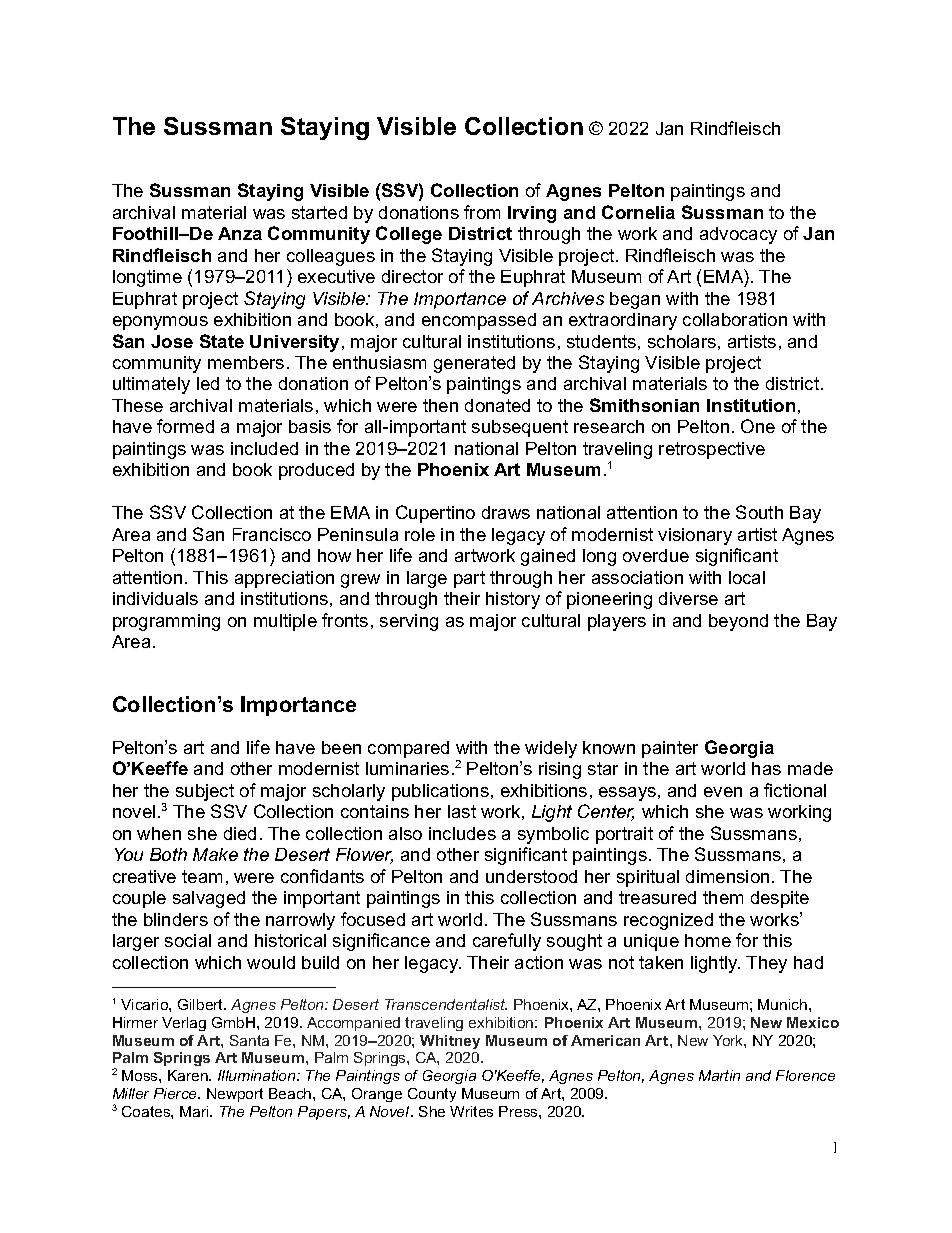 Image resolution: width=952 pixels, height=1233 pixels. What do you see at coordinates (482, 212) in the screenshot?
I see `from` at bounding box center [482, 212].
